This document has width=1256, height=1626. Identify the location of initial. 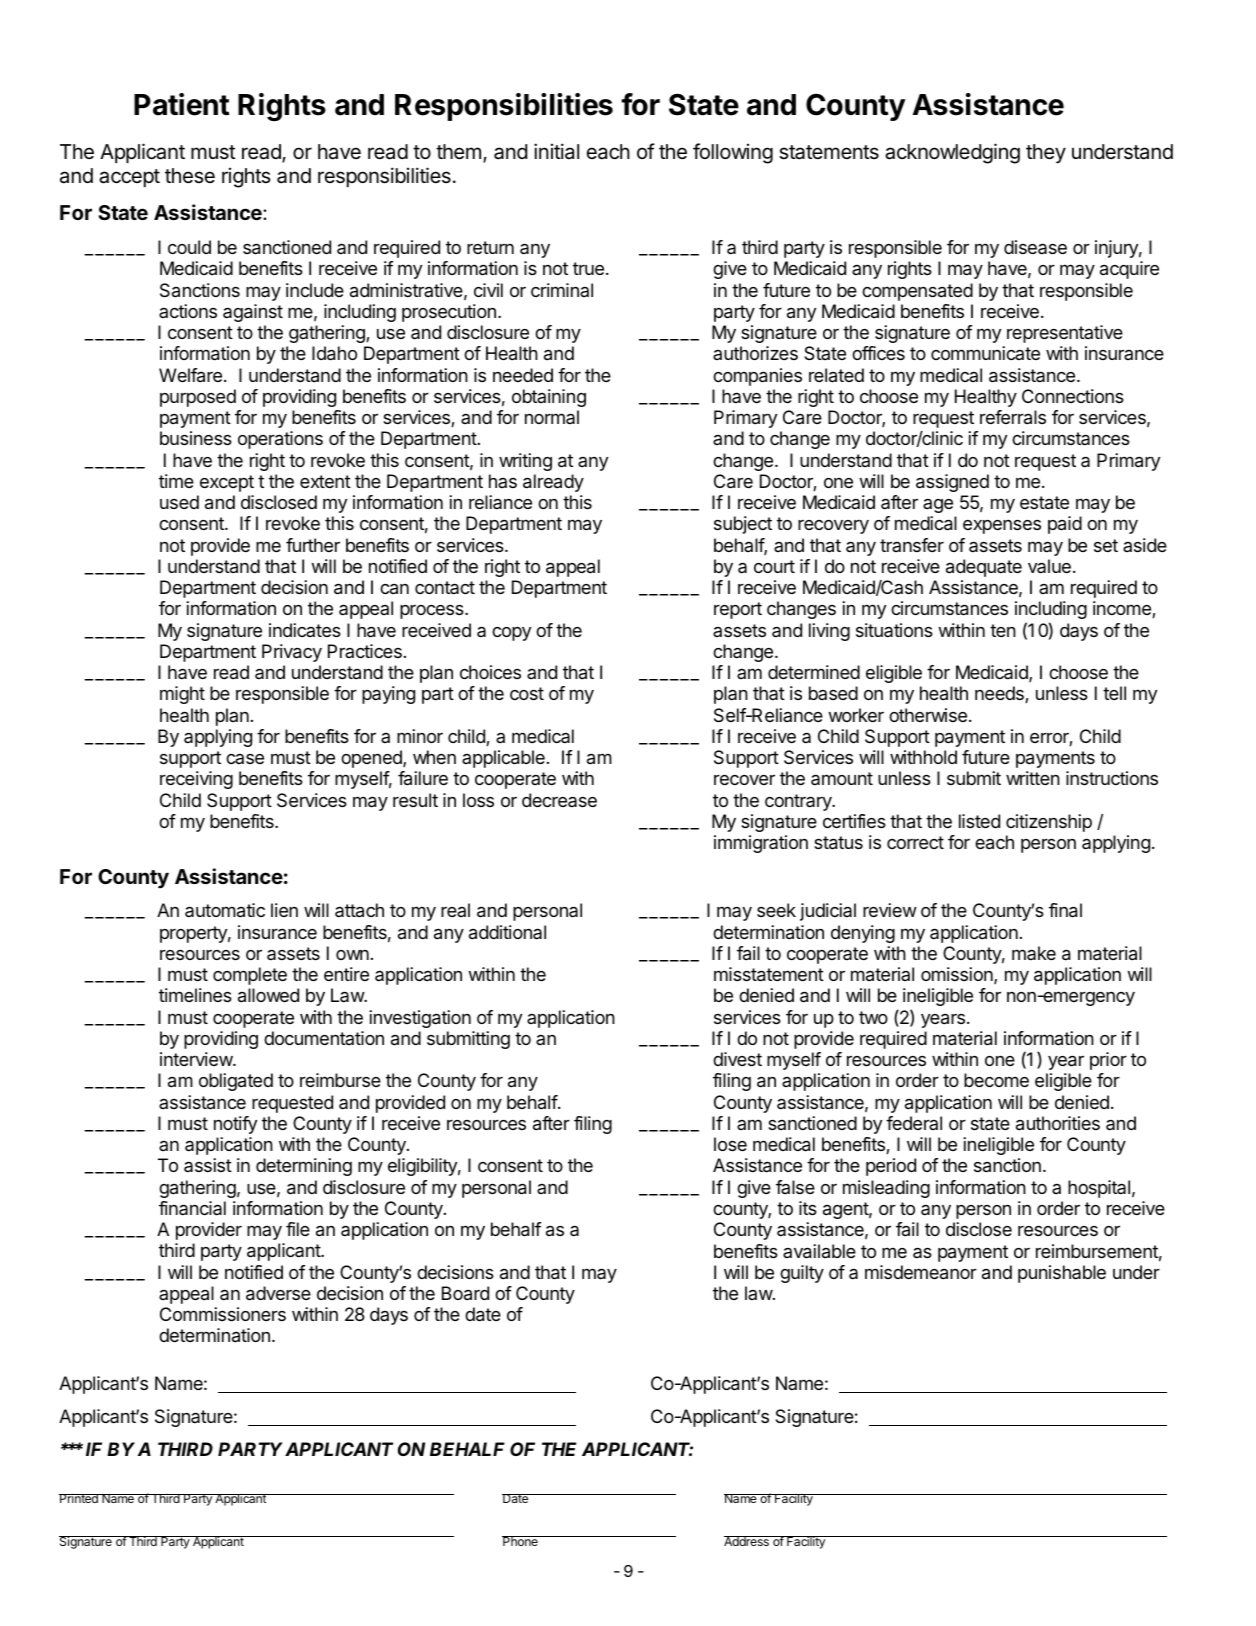
(556, 151).
